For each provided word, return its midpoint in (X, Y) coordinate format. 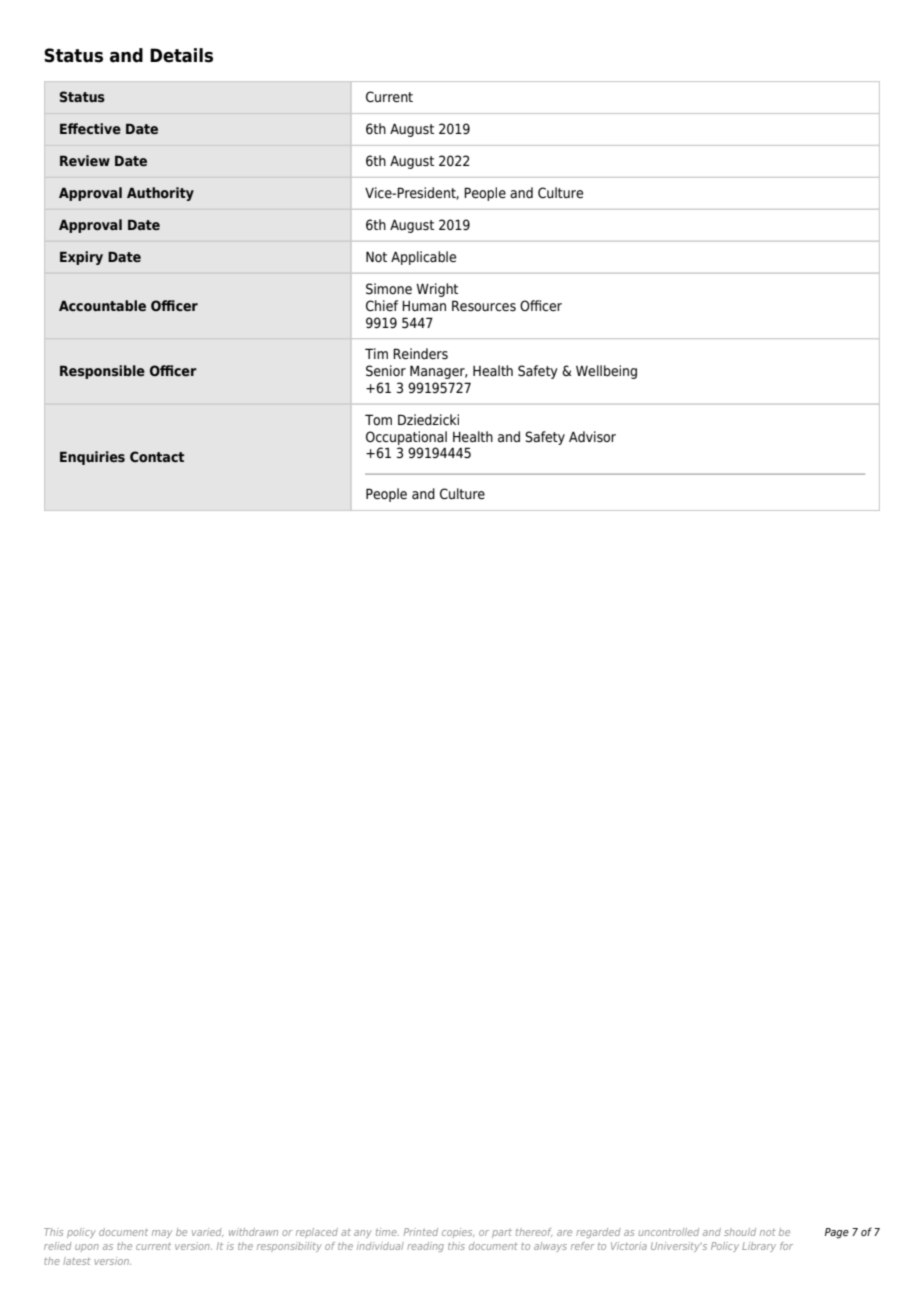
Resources (484, 305)
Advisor (592, 436)
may (162, 1234)
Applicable (423, 258)
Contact (157, 456)
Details (181, 55)
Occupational (406, 438)
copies (458, 1233)
